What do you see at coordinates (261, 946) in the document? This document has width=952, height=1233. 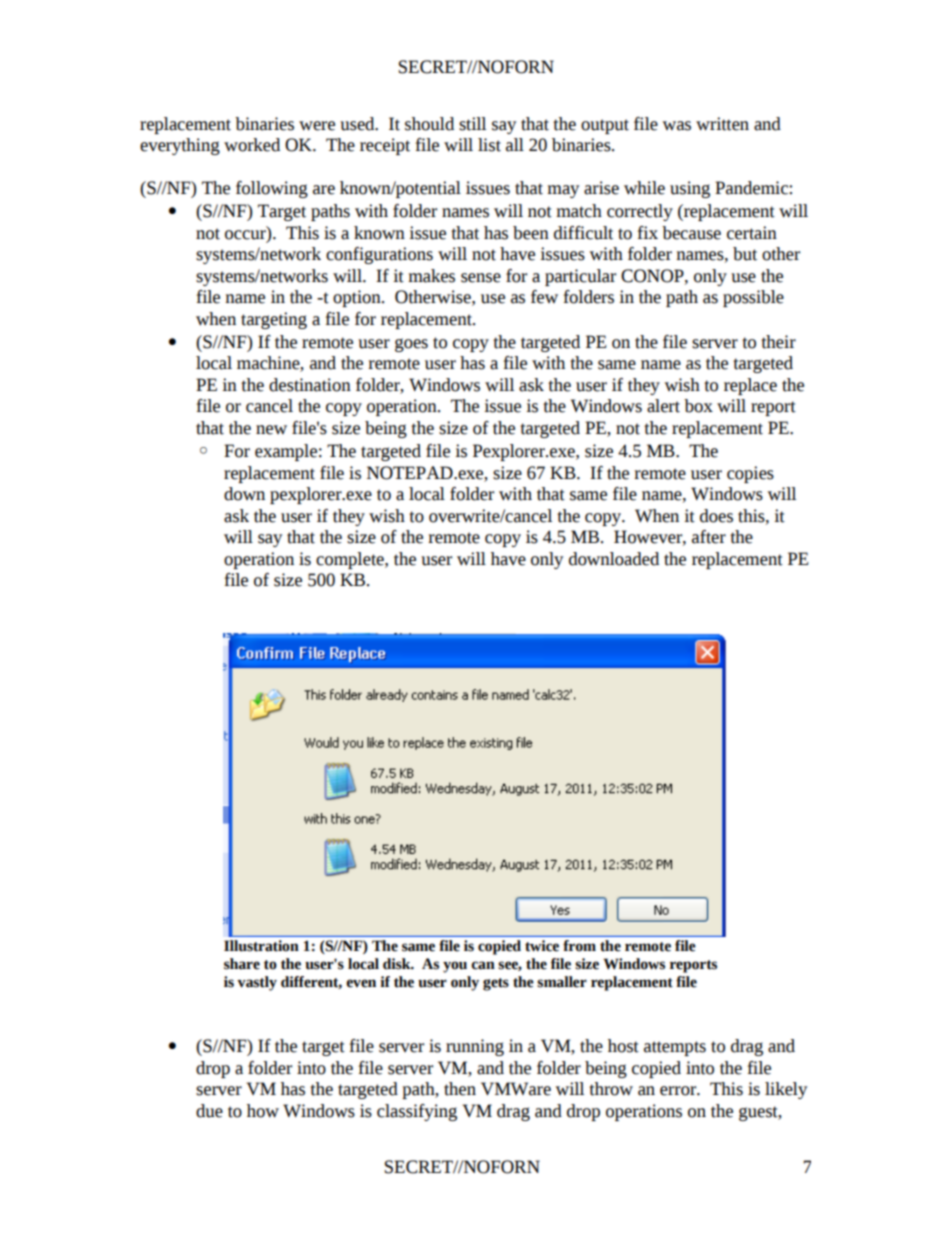 I see `Illustration` at bounding box center [261, 946].
